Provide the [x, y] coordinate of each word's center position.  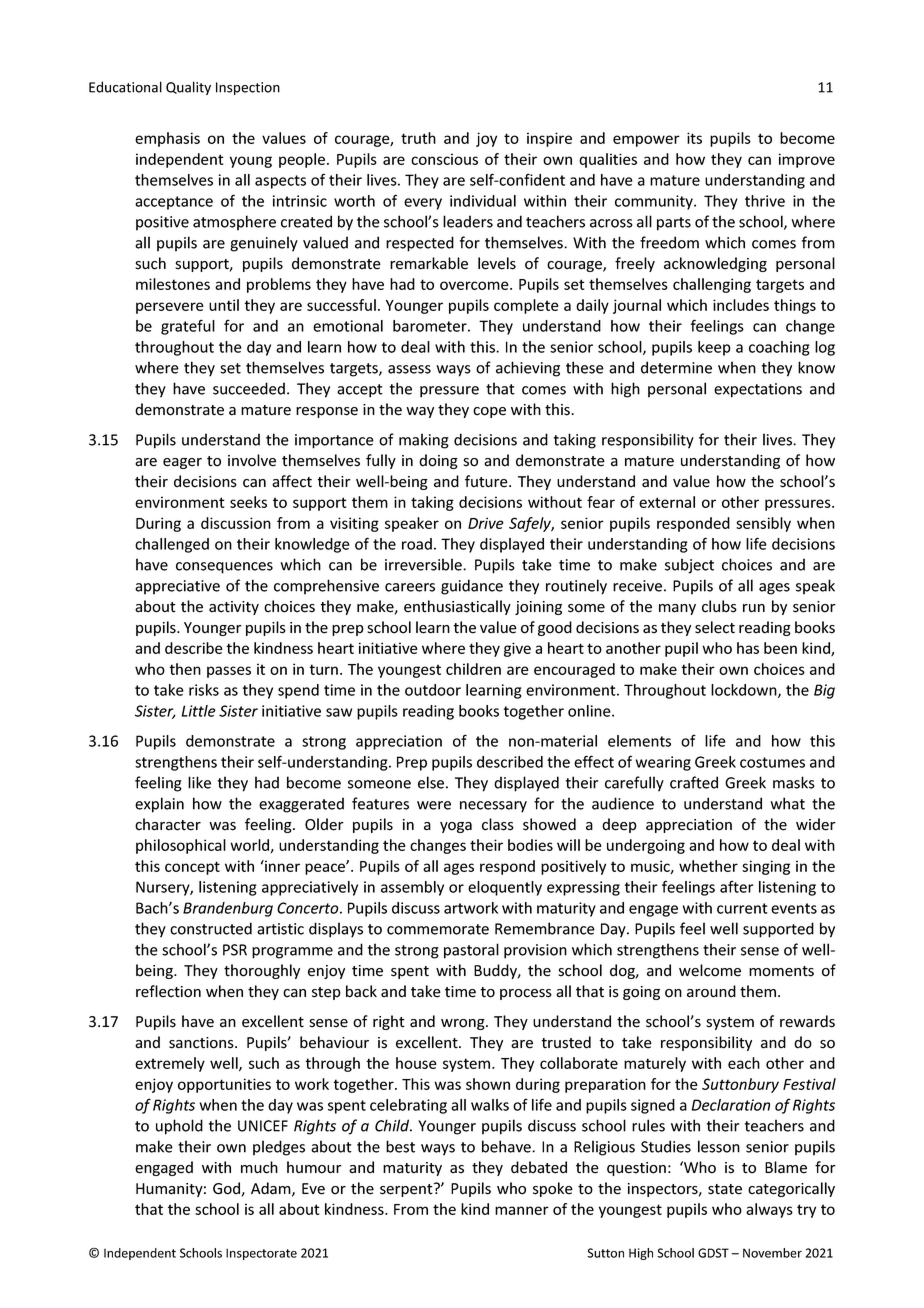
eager [182, 463]
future [487, 481]
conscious [444, 159]
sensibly [763, 524]
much [259, 1167]
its [694, 138]
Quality [188, 88]
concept [192, 868]
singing [766, 867]
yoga [456, 827]
